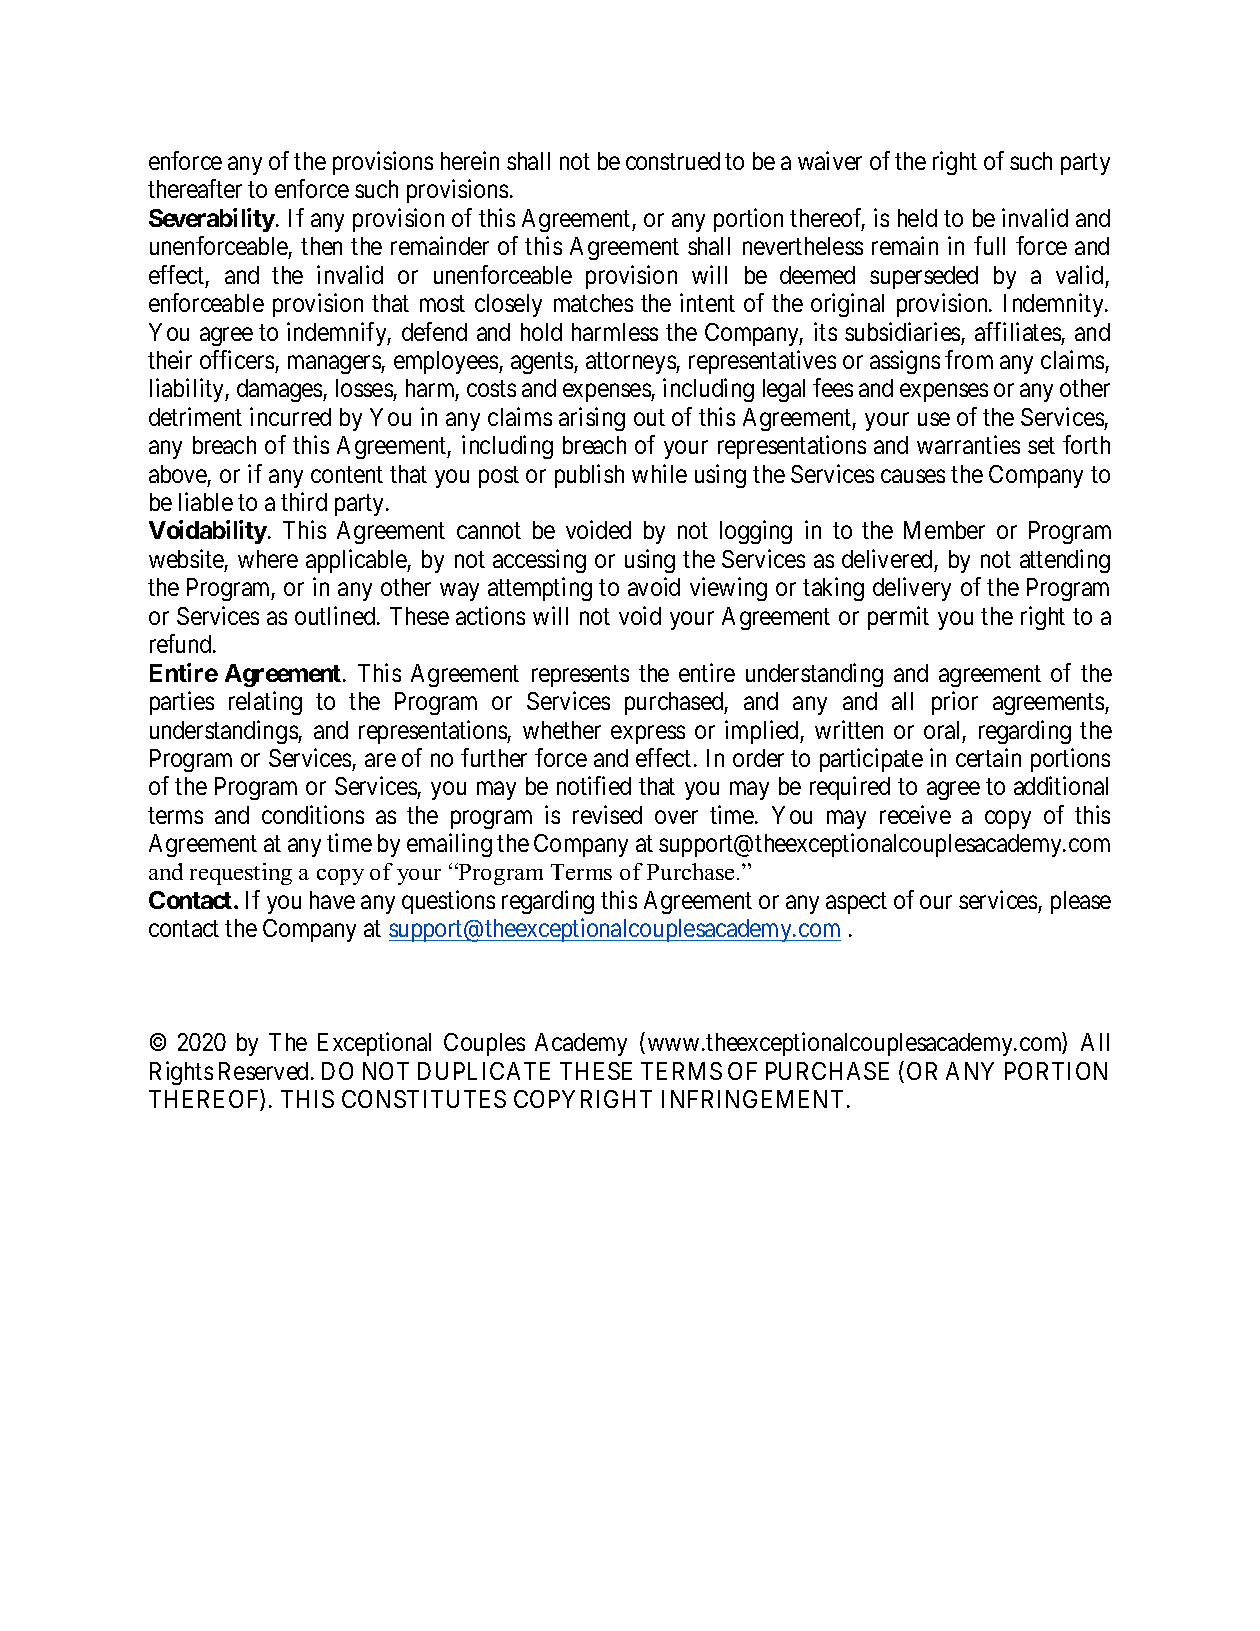  What do you see at coordinates (263, 1071) in the document?
I see `Reserved` at bounding box center [263, 1071].
